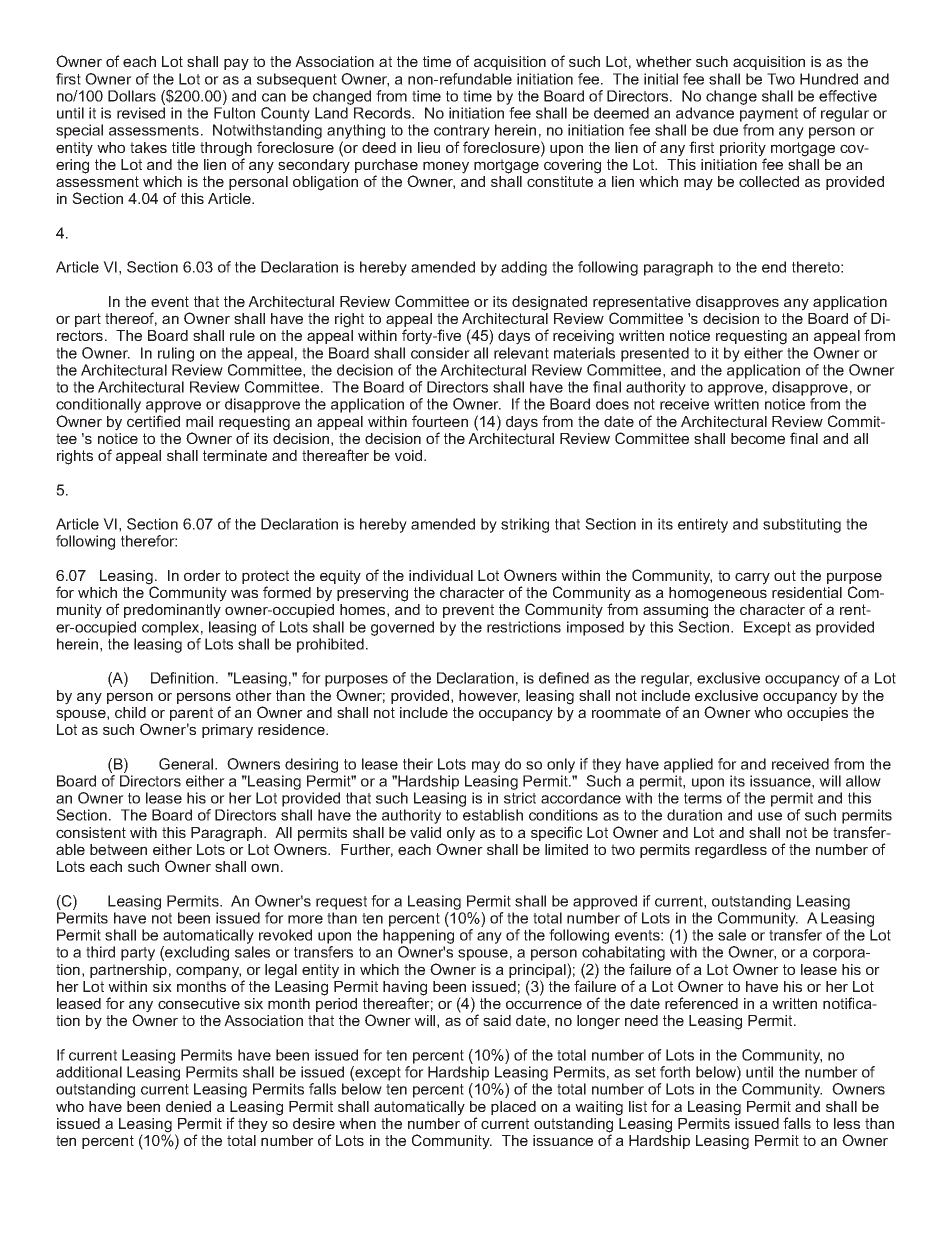  Describe the element at coordinates (188, 1106) in the screenshot. I see `denied` at that location.
